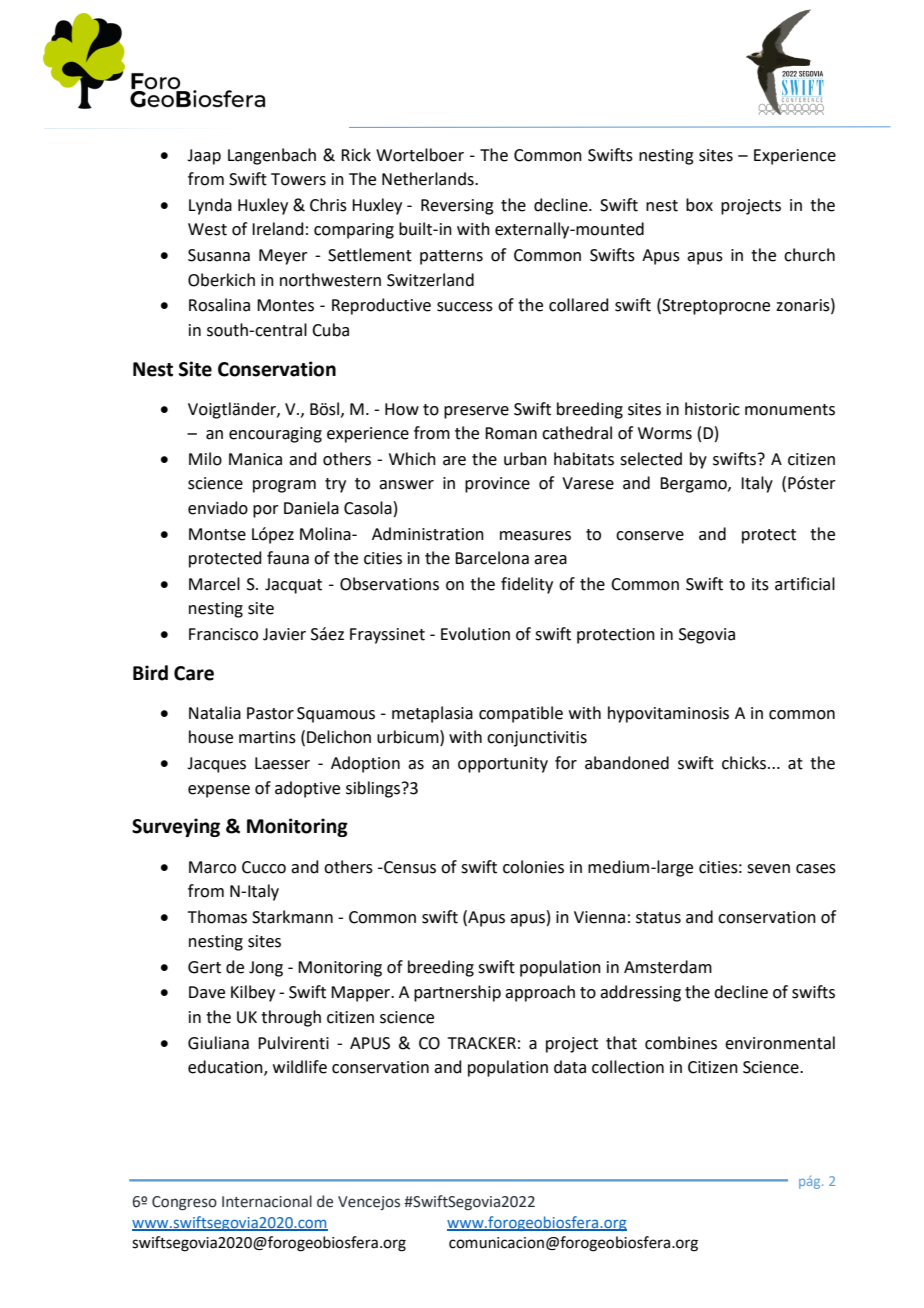 This image has height=1308, width=924. What do you see at coordinates (760, 584) in the image?
I see `its` at bounding box center [760, 584].
